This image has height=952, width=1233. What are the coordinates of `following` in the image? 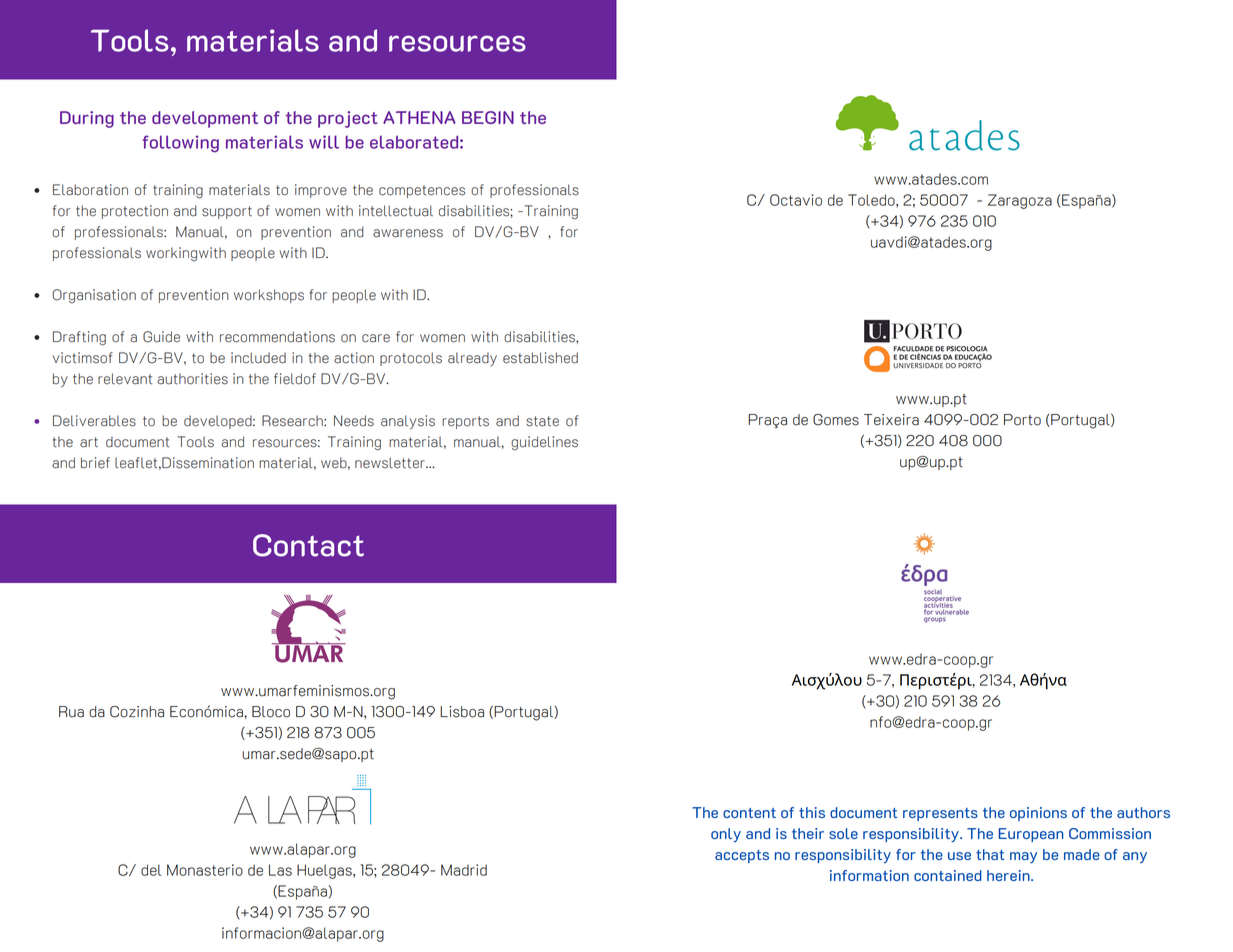 It's located at (180, 144).
